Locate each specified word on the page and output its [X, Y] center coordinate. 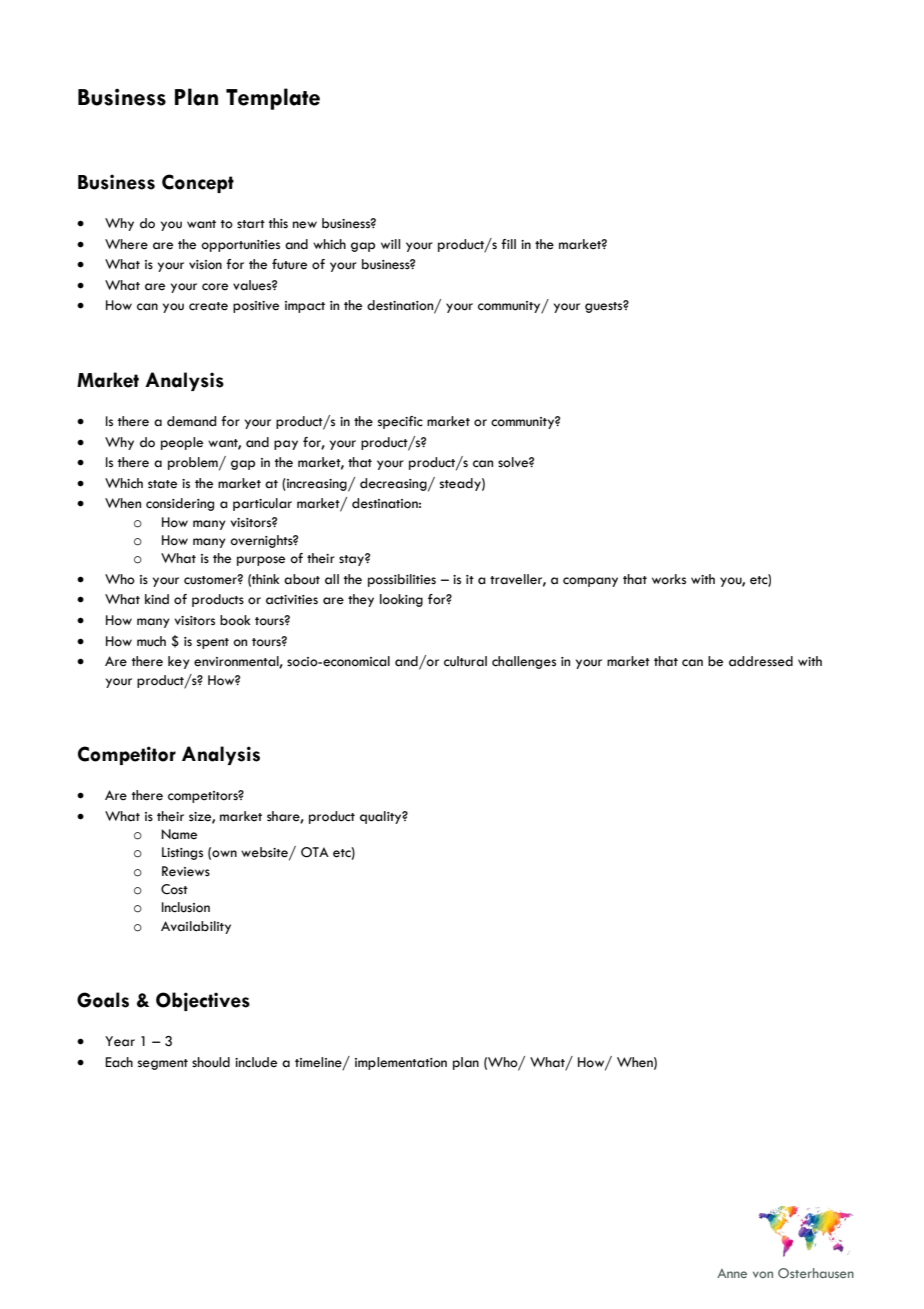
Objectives [203, 1001]
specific [400, 422]
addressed [761, 661]
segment [163, 1064]
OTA [315, 852]
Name [179, 834]
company [590, 582]
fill [508, 244]
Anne [732, 1273]
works [669, 579]
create [208, 306]
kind [157, 599]
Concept [198, 183]
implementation [401, 1063]
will [390, 244]
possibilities [402, 580]
